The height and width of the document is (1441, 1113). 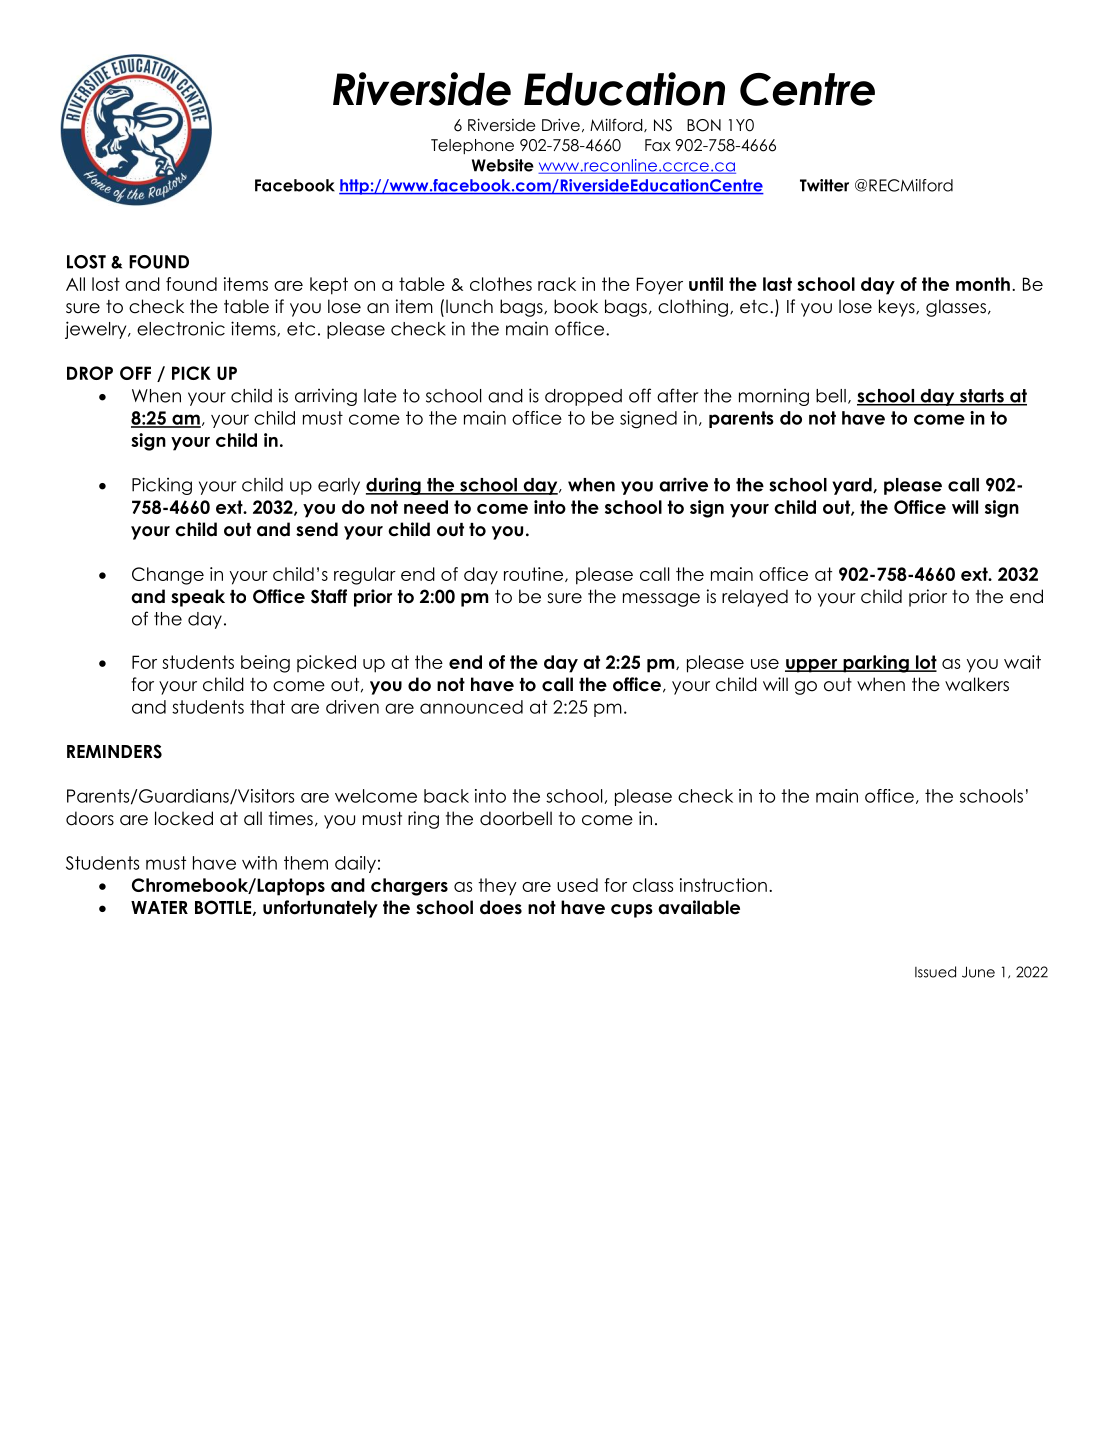 I want to click on REMINDERS, so click(x=114, y=751).
